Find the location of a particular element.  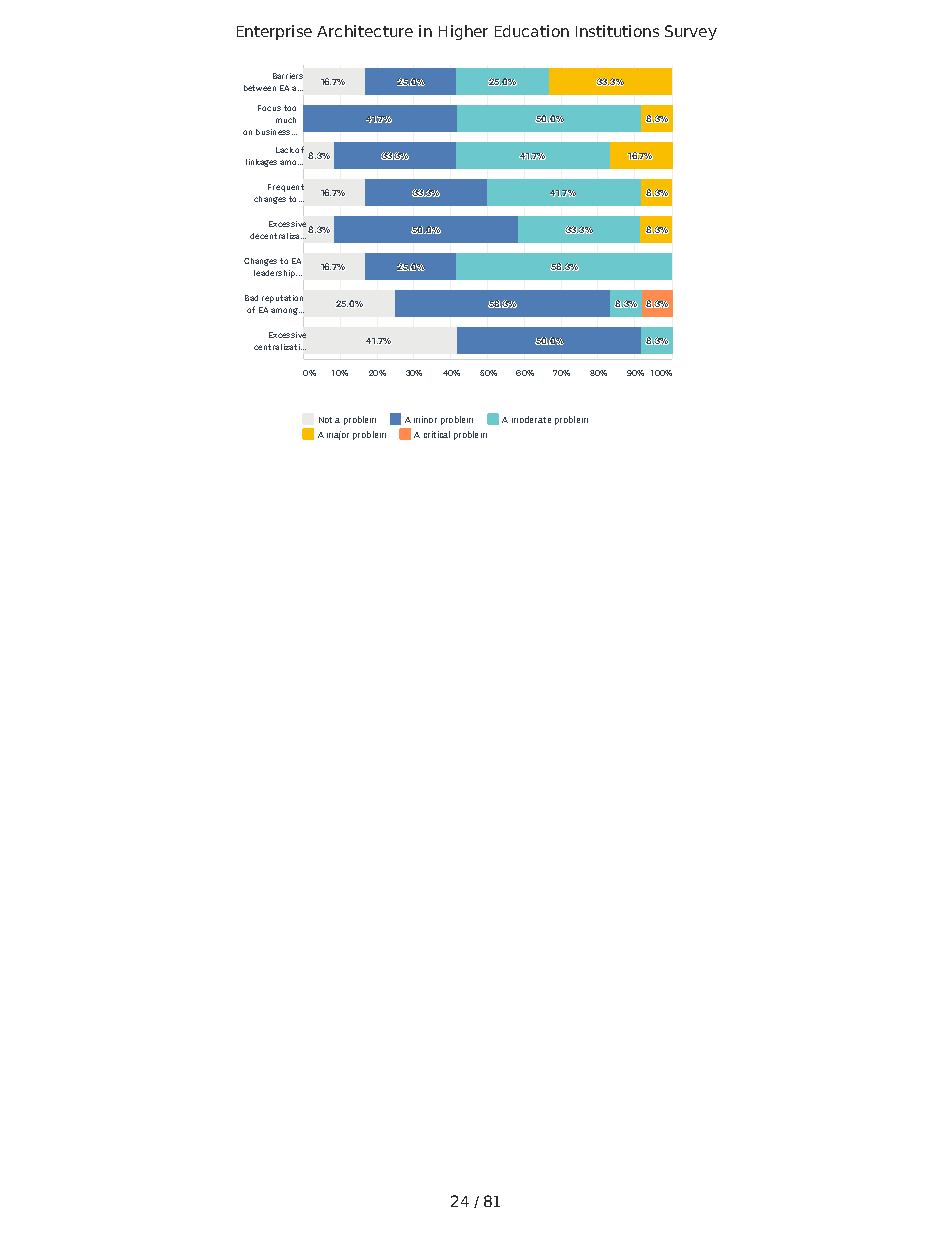

Institutions is located at coordinates (617, 31).
